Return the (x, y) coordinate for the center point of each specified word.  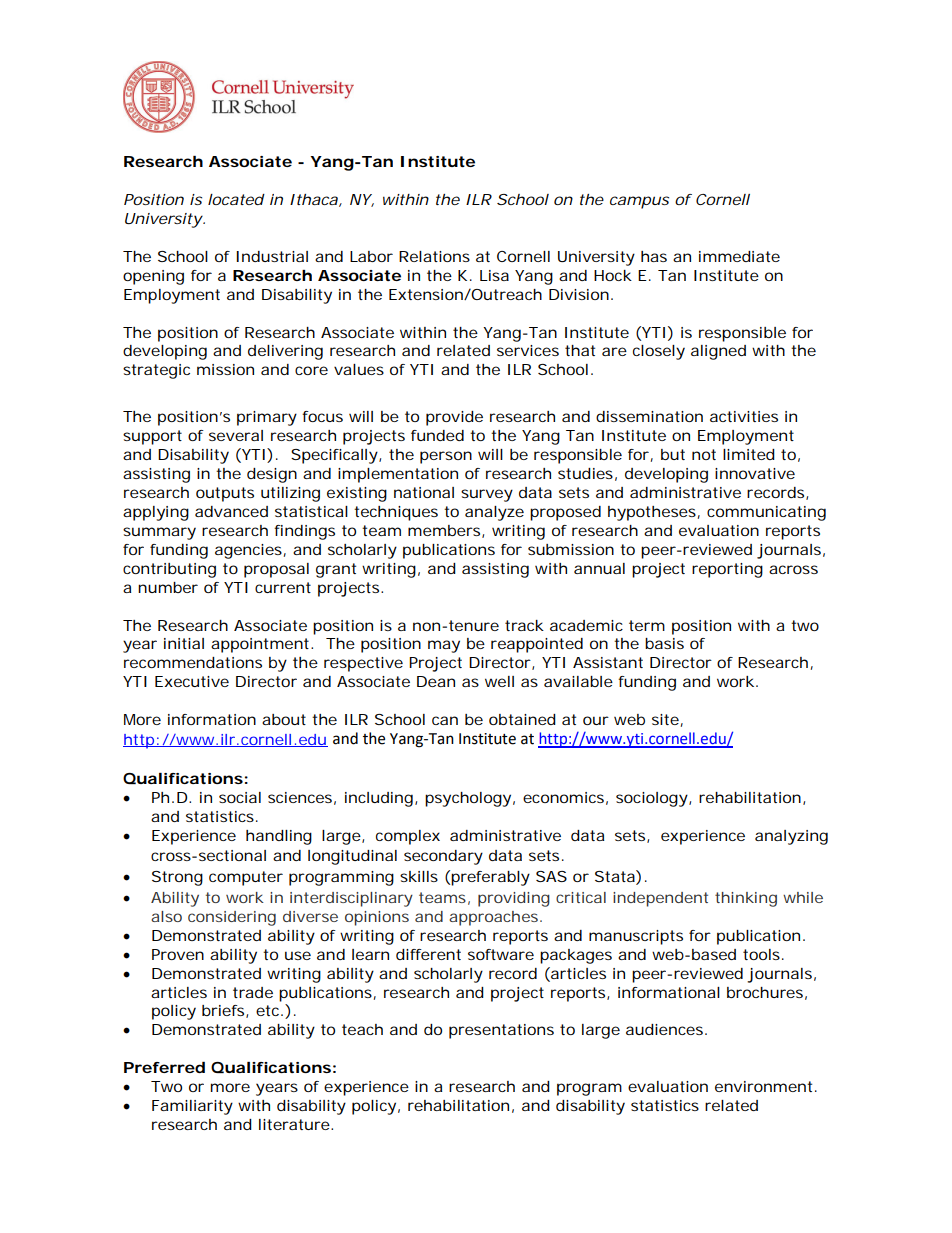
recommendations (193, 662)
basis (664, 643)
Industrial (272, 256)
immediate (739, 256)
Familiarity (192, 1107)
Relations (434, 256)
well (499, 681)
